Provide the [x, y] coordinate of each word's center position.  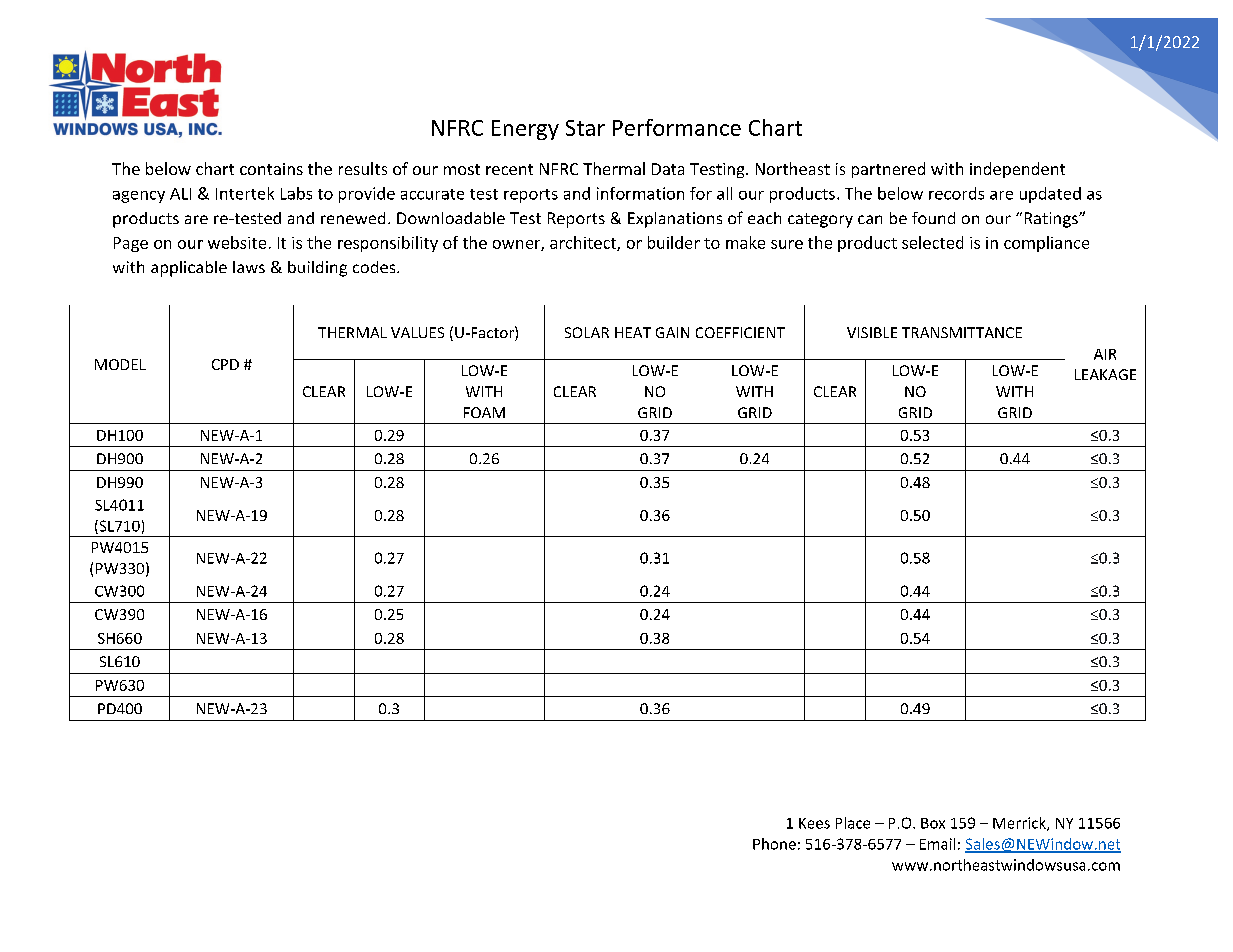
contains [271, 169]
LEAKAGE [1105, 374]
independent [1017, 170]
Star [585, 128]
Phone [774, 844]
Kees [814, 823]
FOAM [484, 412]
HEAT [633, 332]
